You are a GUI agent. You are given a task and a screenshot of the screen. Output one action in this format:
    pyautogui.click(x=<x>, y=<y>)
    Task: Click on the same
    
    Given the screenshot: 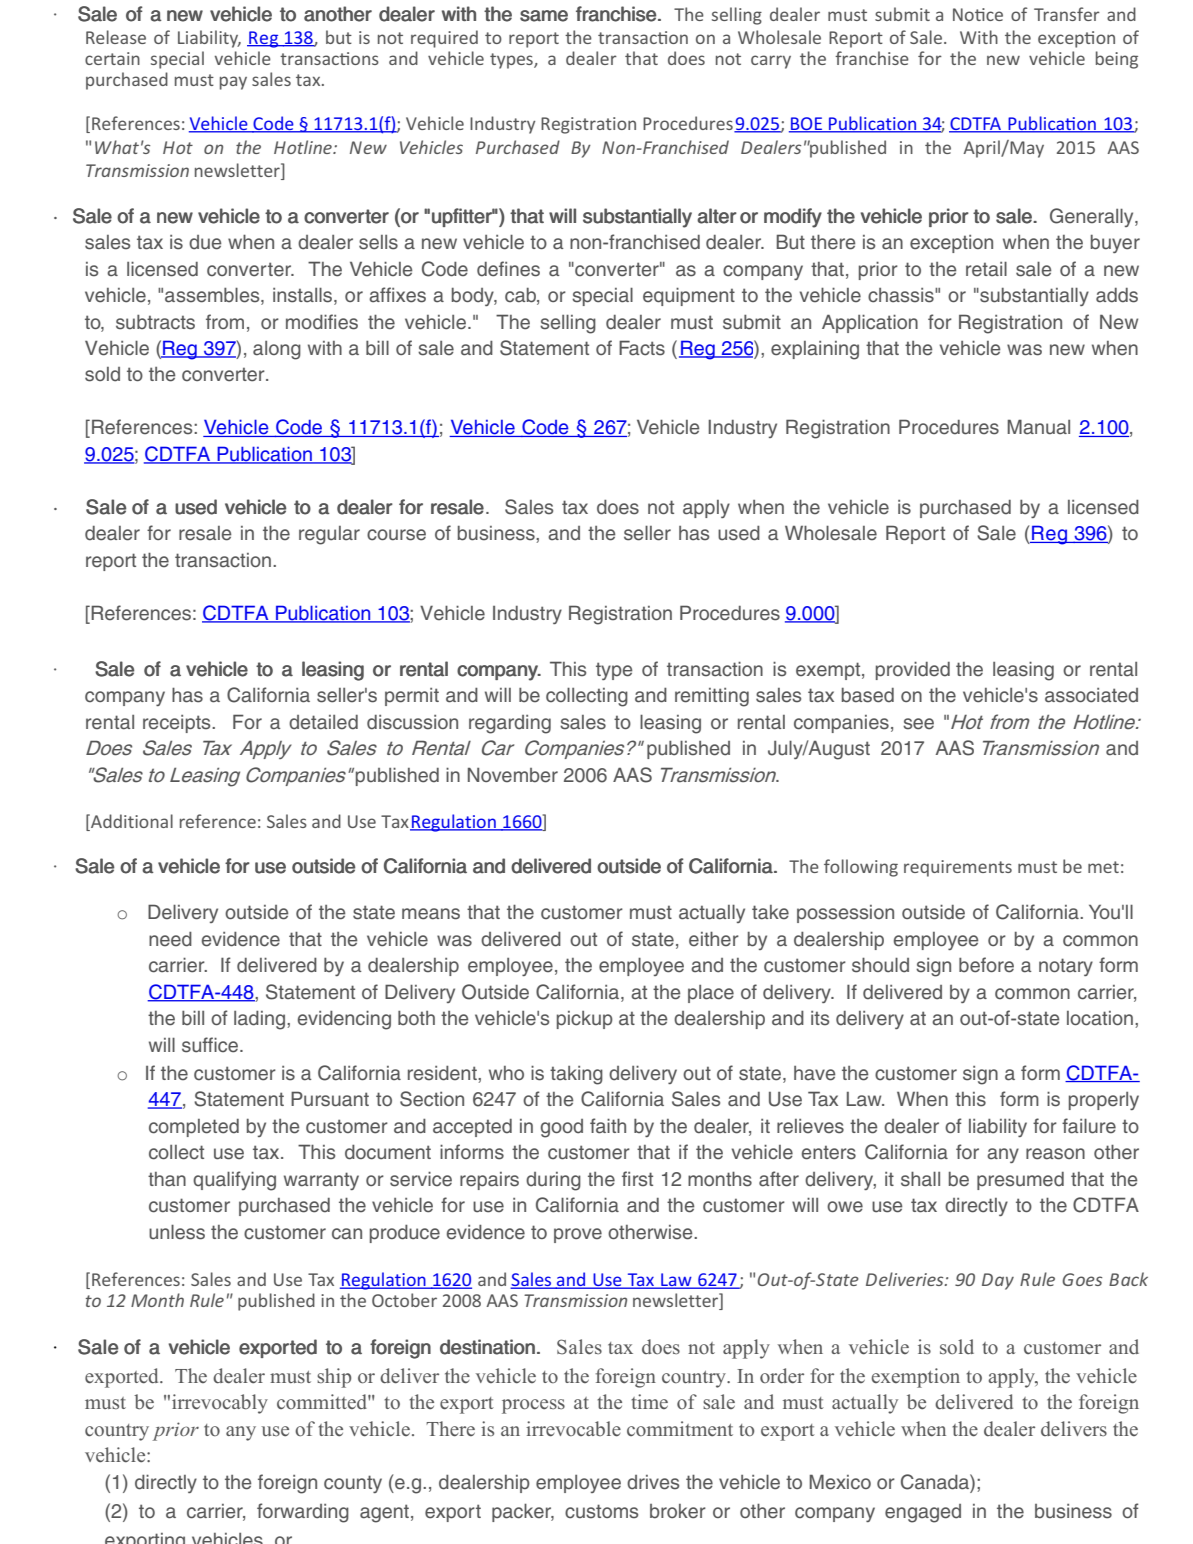 What is the action you would take?
    pyautogui.click(x=544, y=16)
